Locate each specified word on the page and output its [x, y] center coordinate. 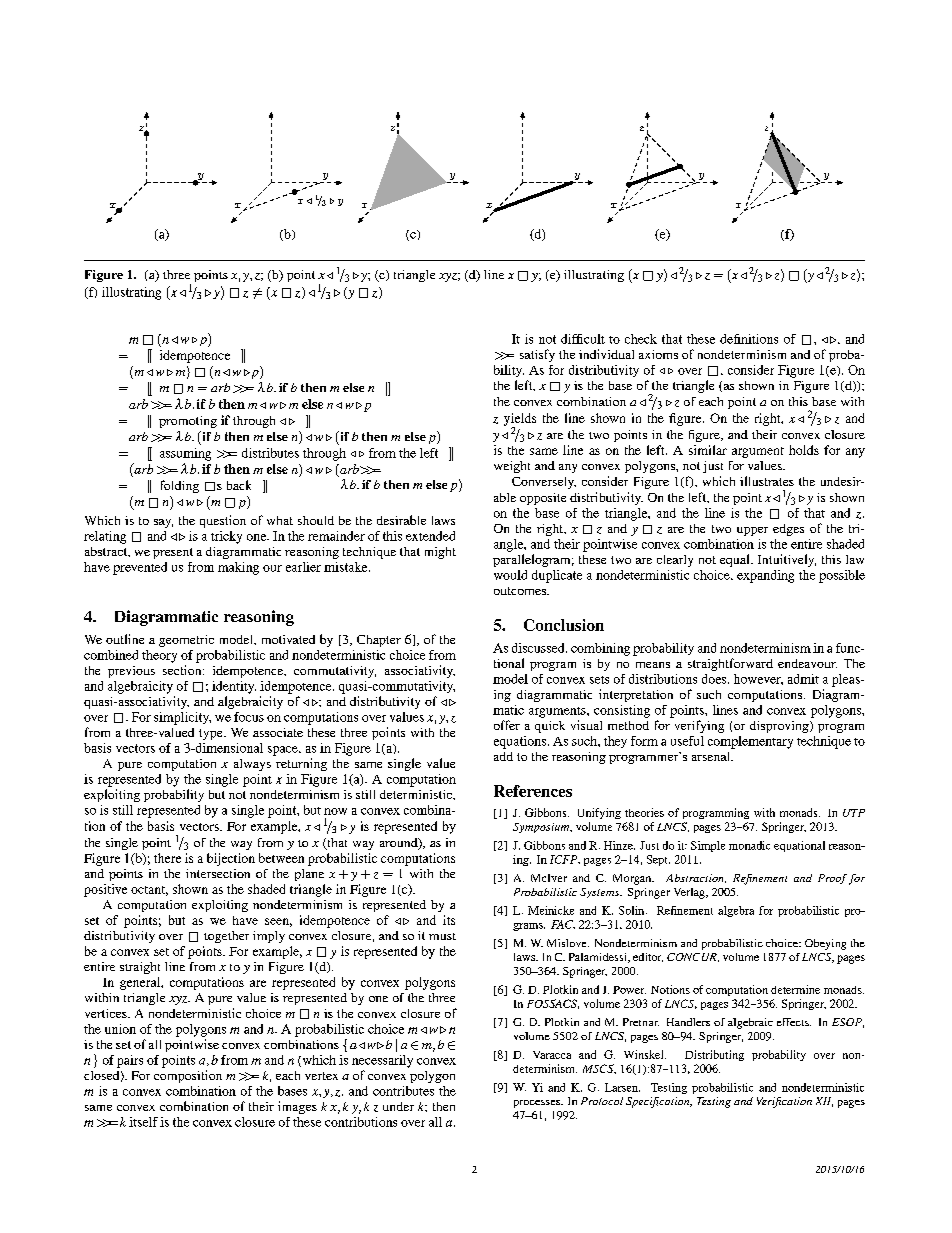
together [226, 937]
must [442, 936]
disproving [780, 727]
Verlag [690, 893]
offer [507, 725]
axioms [658, 354]
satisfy [537, 355]
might [440, 553]
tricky [226, 537]
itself [143, 1122]
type [212, 734]
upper [752, 531]
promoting [188, 422]
